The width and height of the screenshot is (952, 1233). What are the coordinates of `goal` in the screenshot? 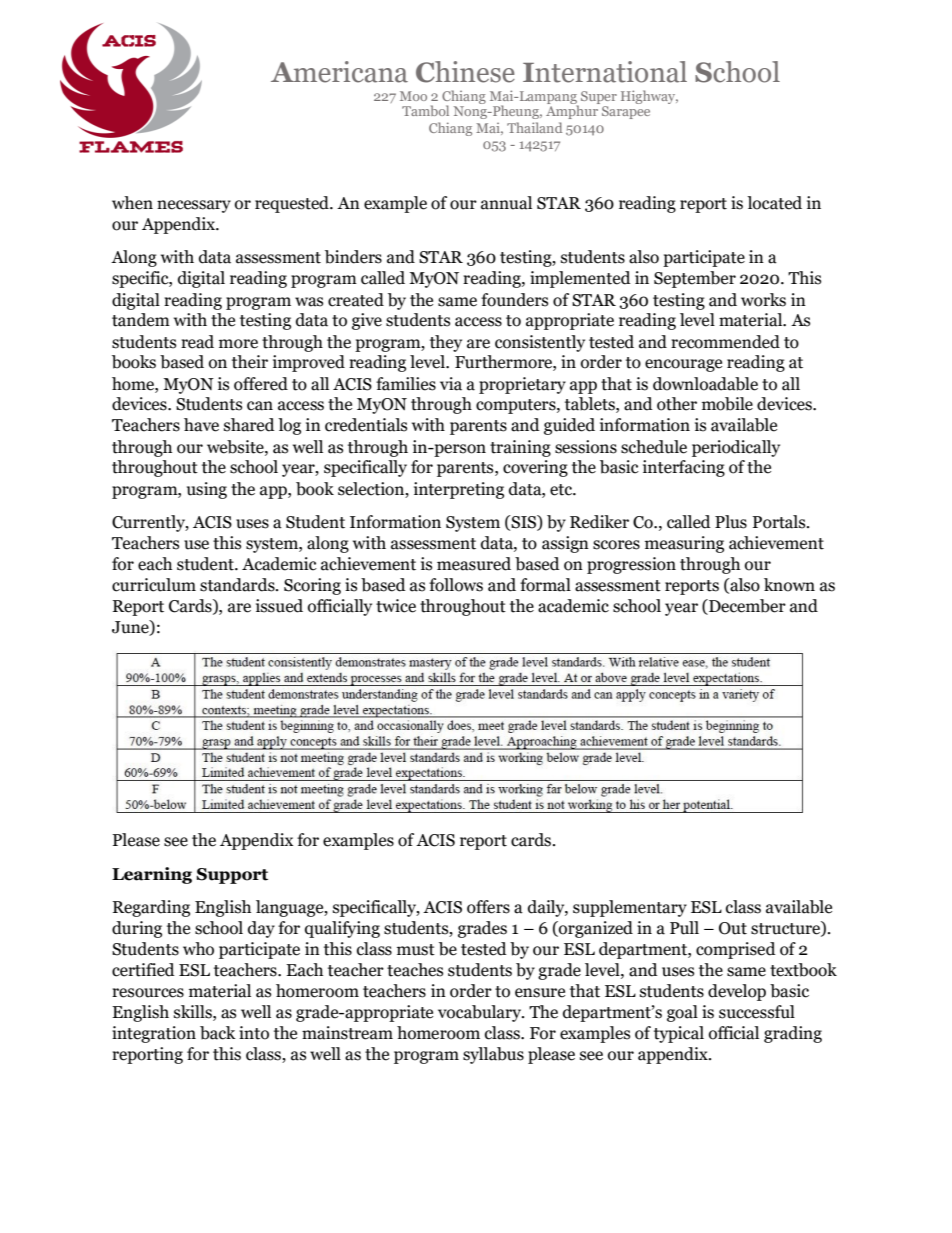 It's located at (682, 1013).
